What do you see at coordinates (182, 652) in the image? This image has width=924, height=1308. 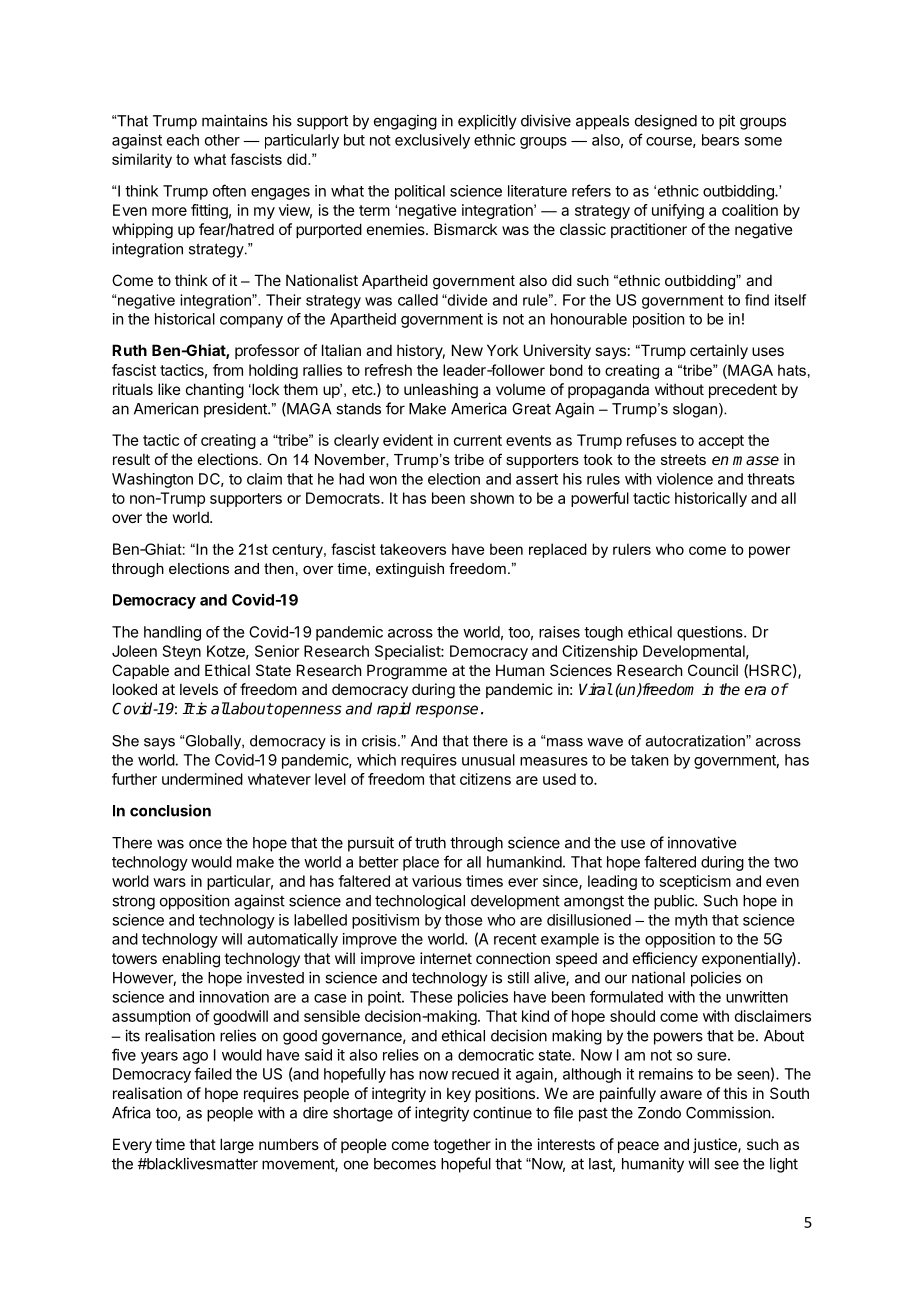 I see `Steyn` at bounding box center [182, 652].
